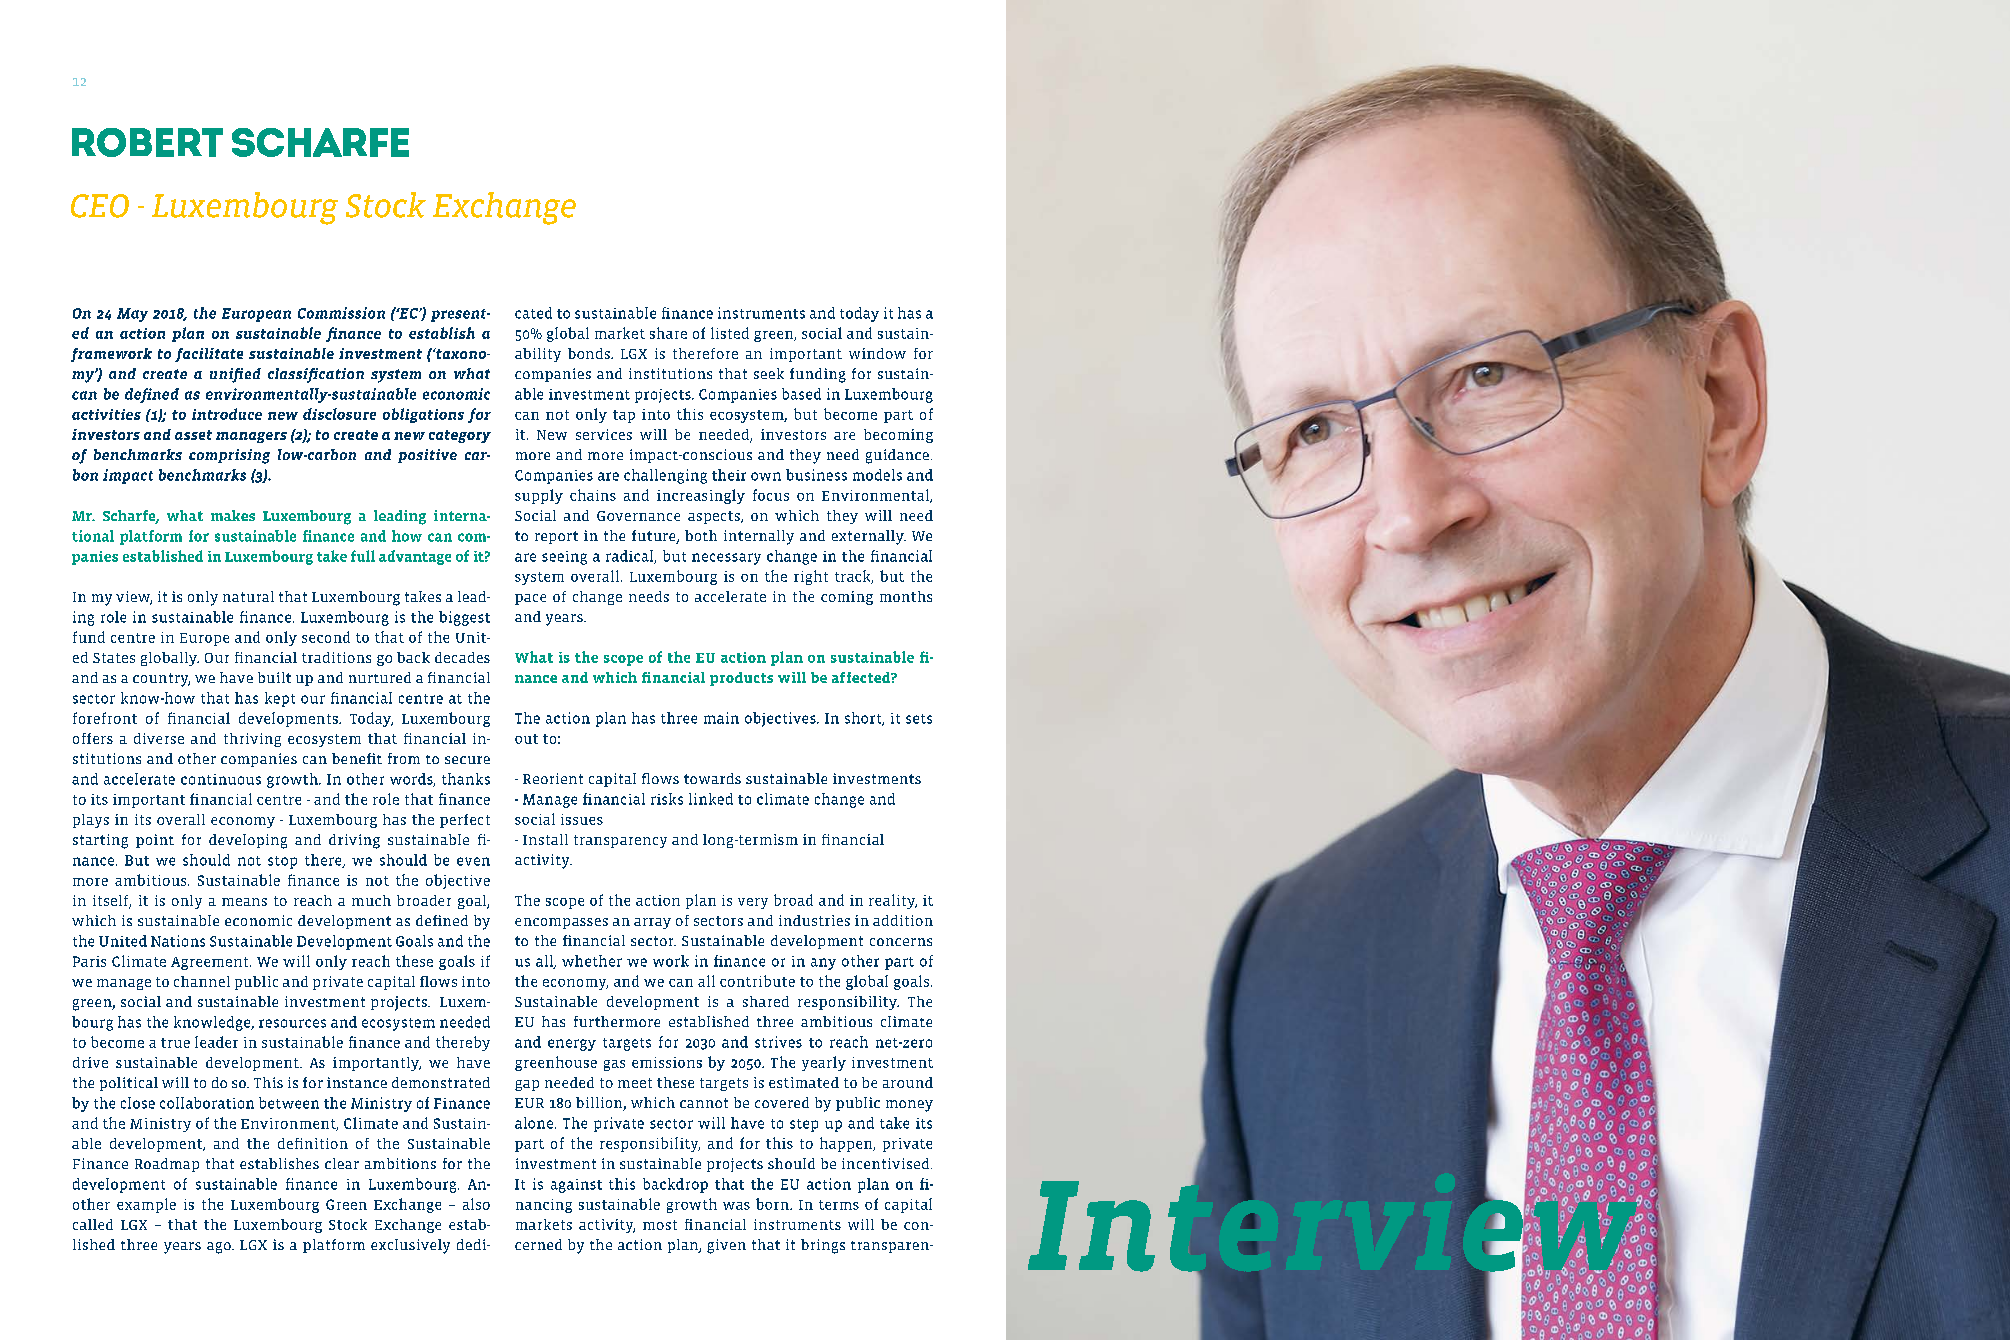 The height and width of the image is (1340, 2010). What do you see at coordinates (476, 1204) in the image?
I see `also` at bounding box center [476, 1204].
